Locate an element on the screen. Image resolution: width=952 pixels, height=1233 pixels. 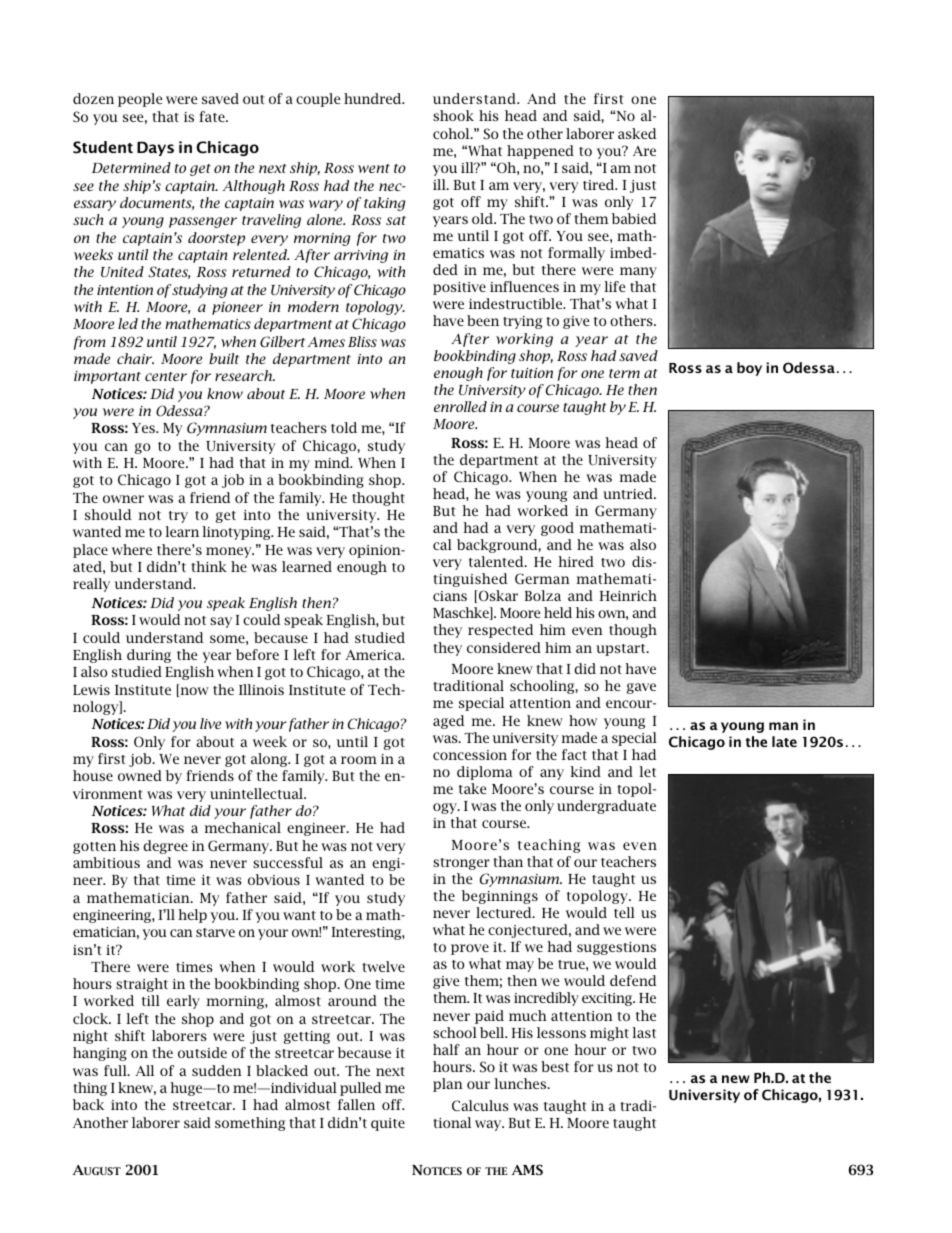
owned is located at coordinates (140, 775).
